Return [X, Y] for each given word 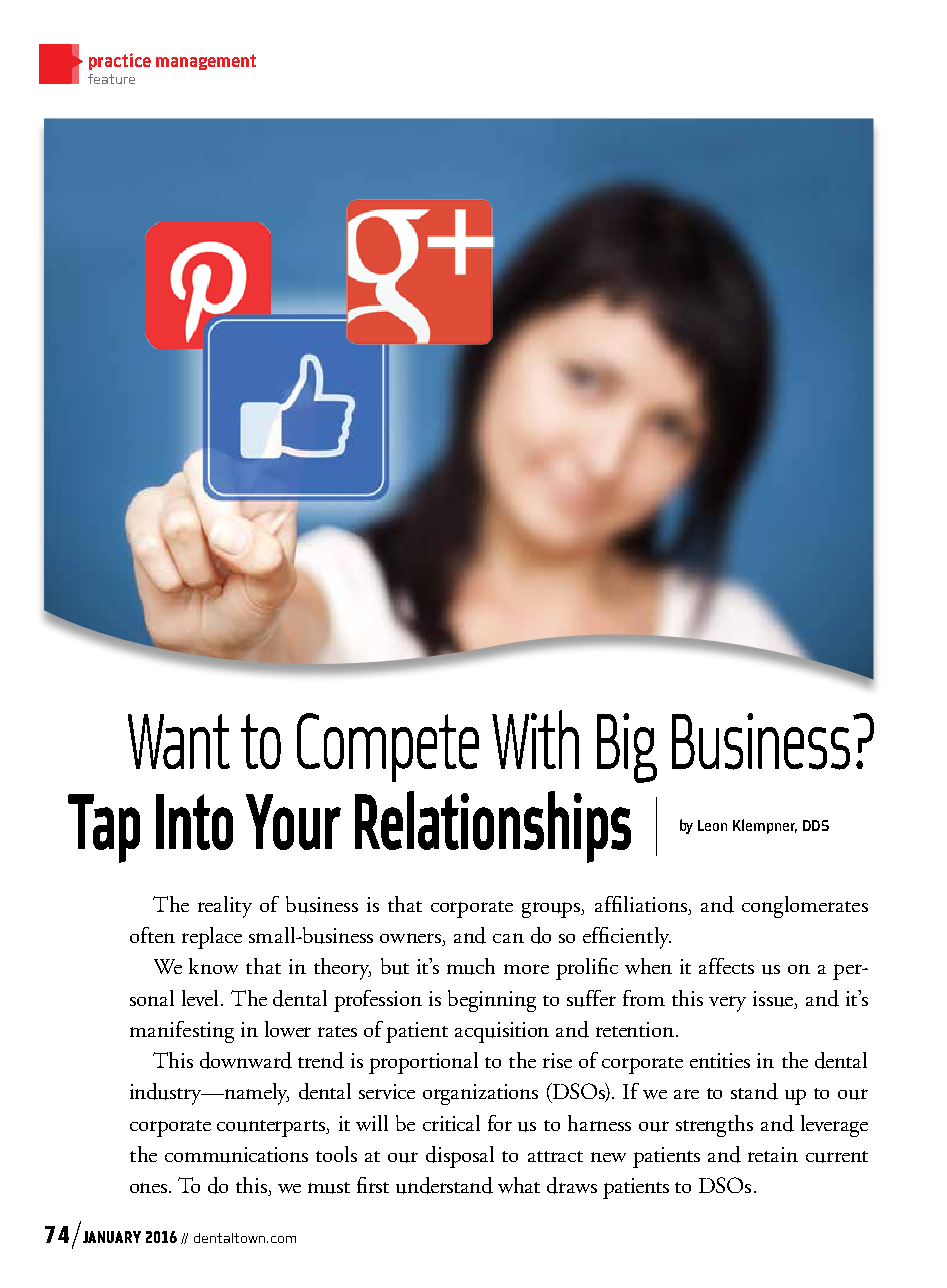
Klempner [765, 826]
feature [111, 79]
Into [194, 822]
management [206, 62]
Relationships [493, 827]
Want [179, 741]
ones [150, 1188]
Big [627, 748]
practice [120, 61]
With [535, 739]
